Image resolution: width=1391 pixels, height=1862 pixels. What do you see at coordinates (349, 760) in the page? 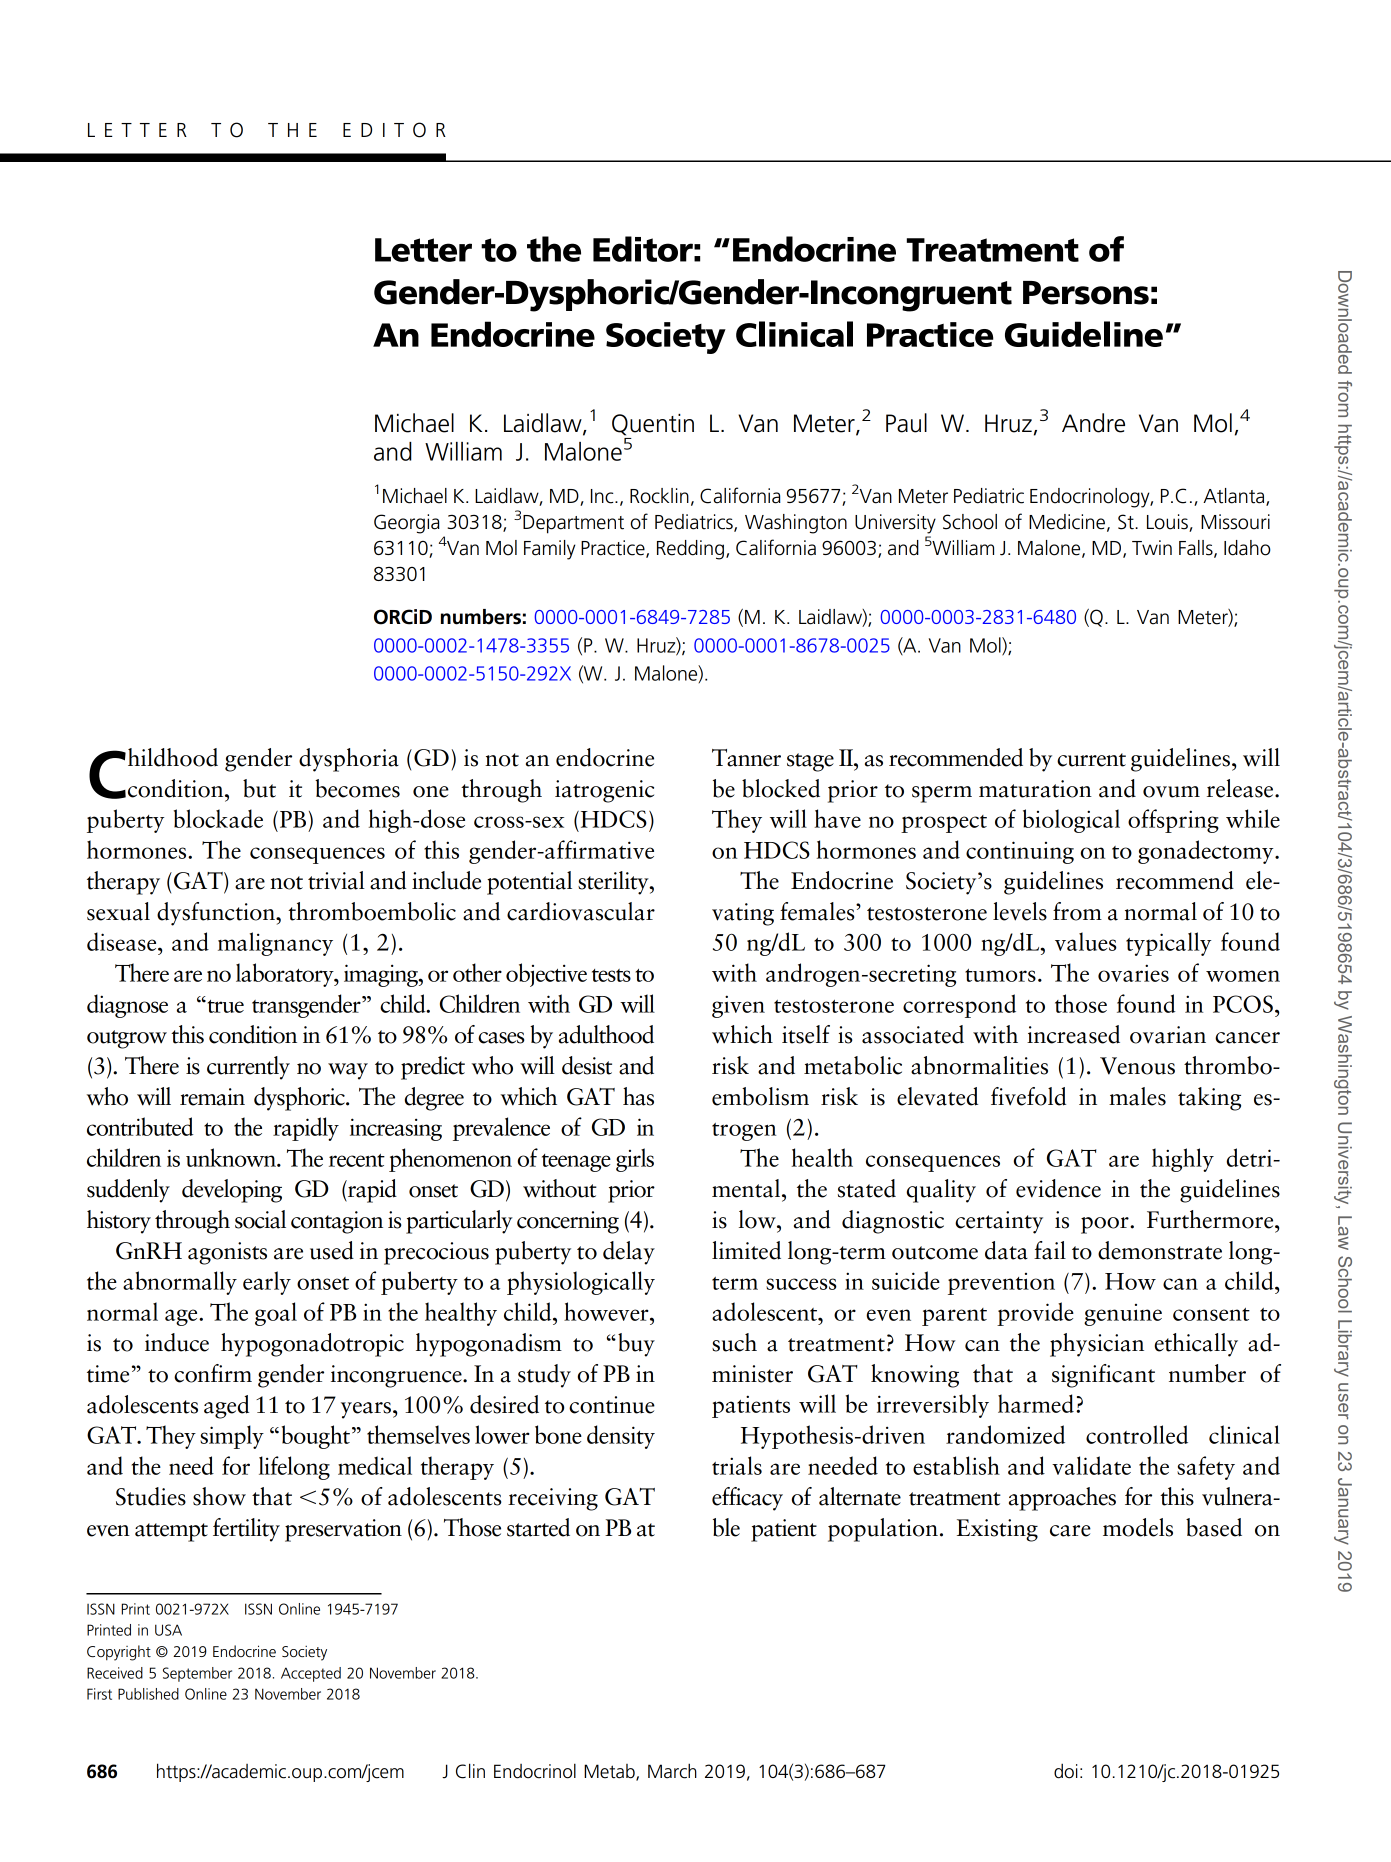
I see `dysphoria` at bounding box center [349, 760].
